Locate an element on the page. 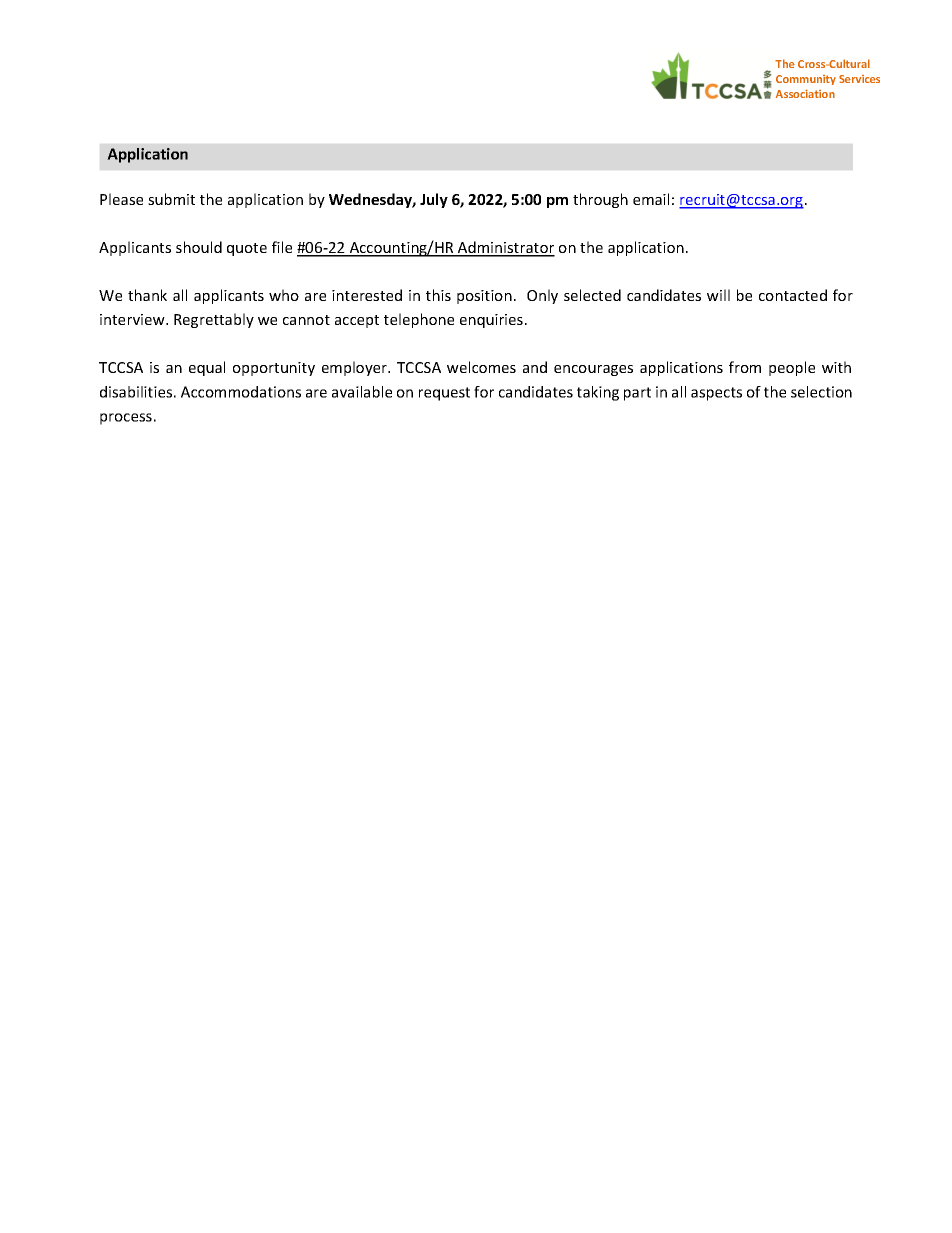 Image resolution: width=952 pixels, height=1233 pixels. Administrator is located at coordinates (505, 248).
